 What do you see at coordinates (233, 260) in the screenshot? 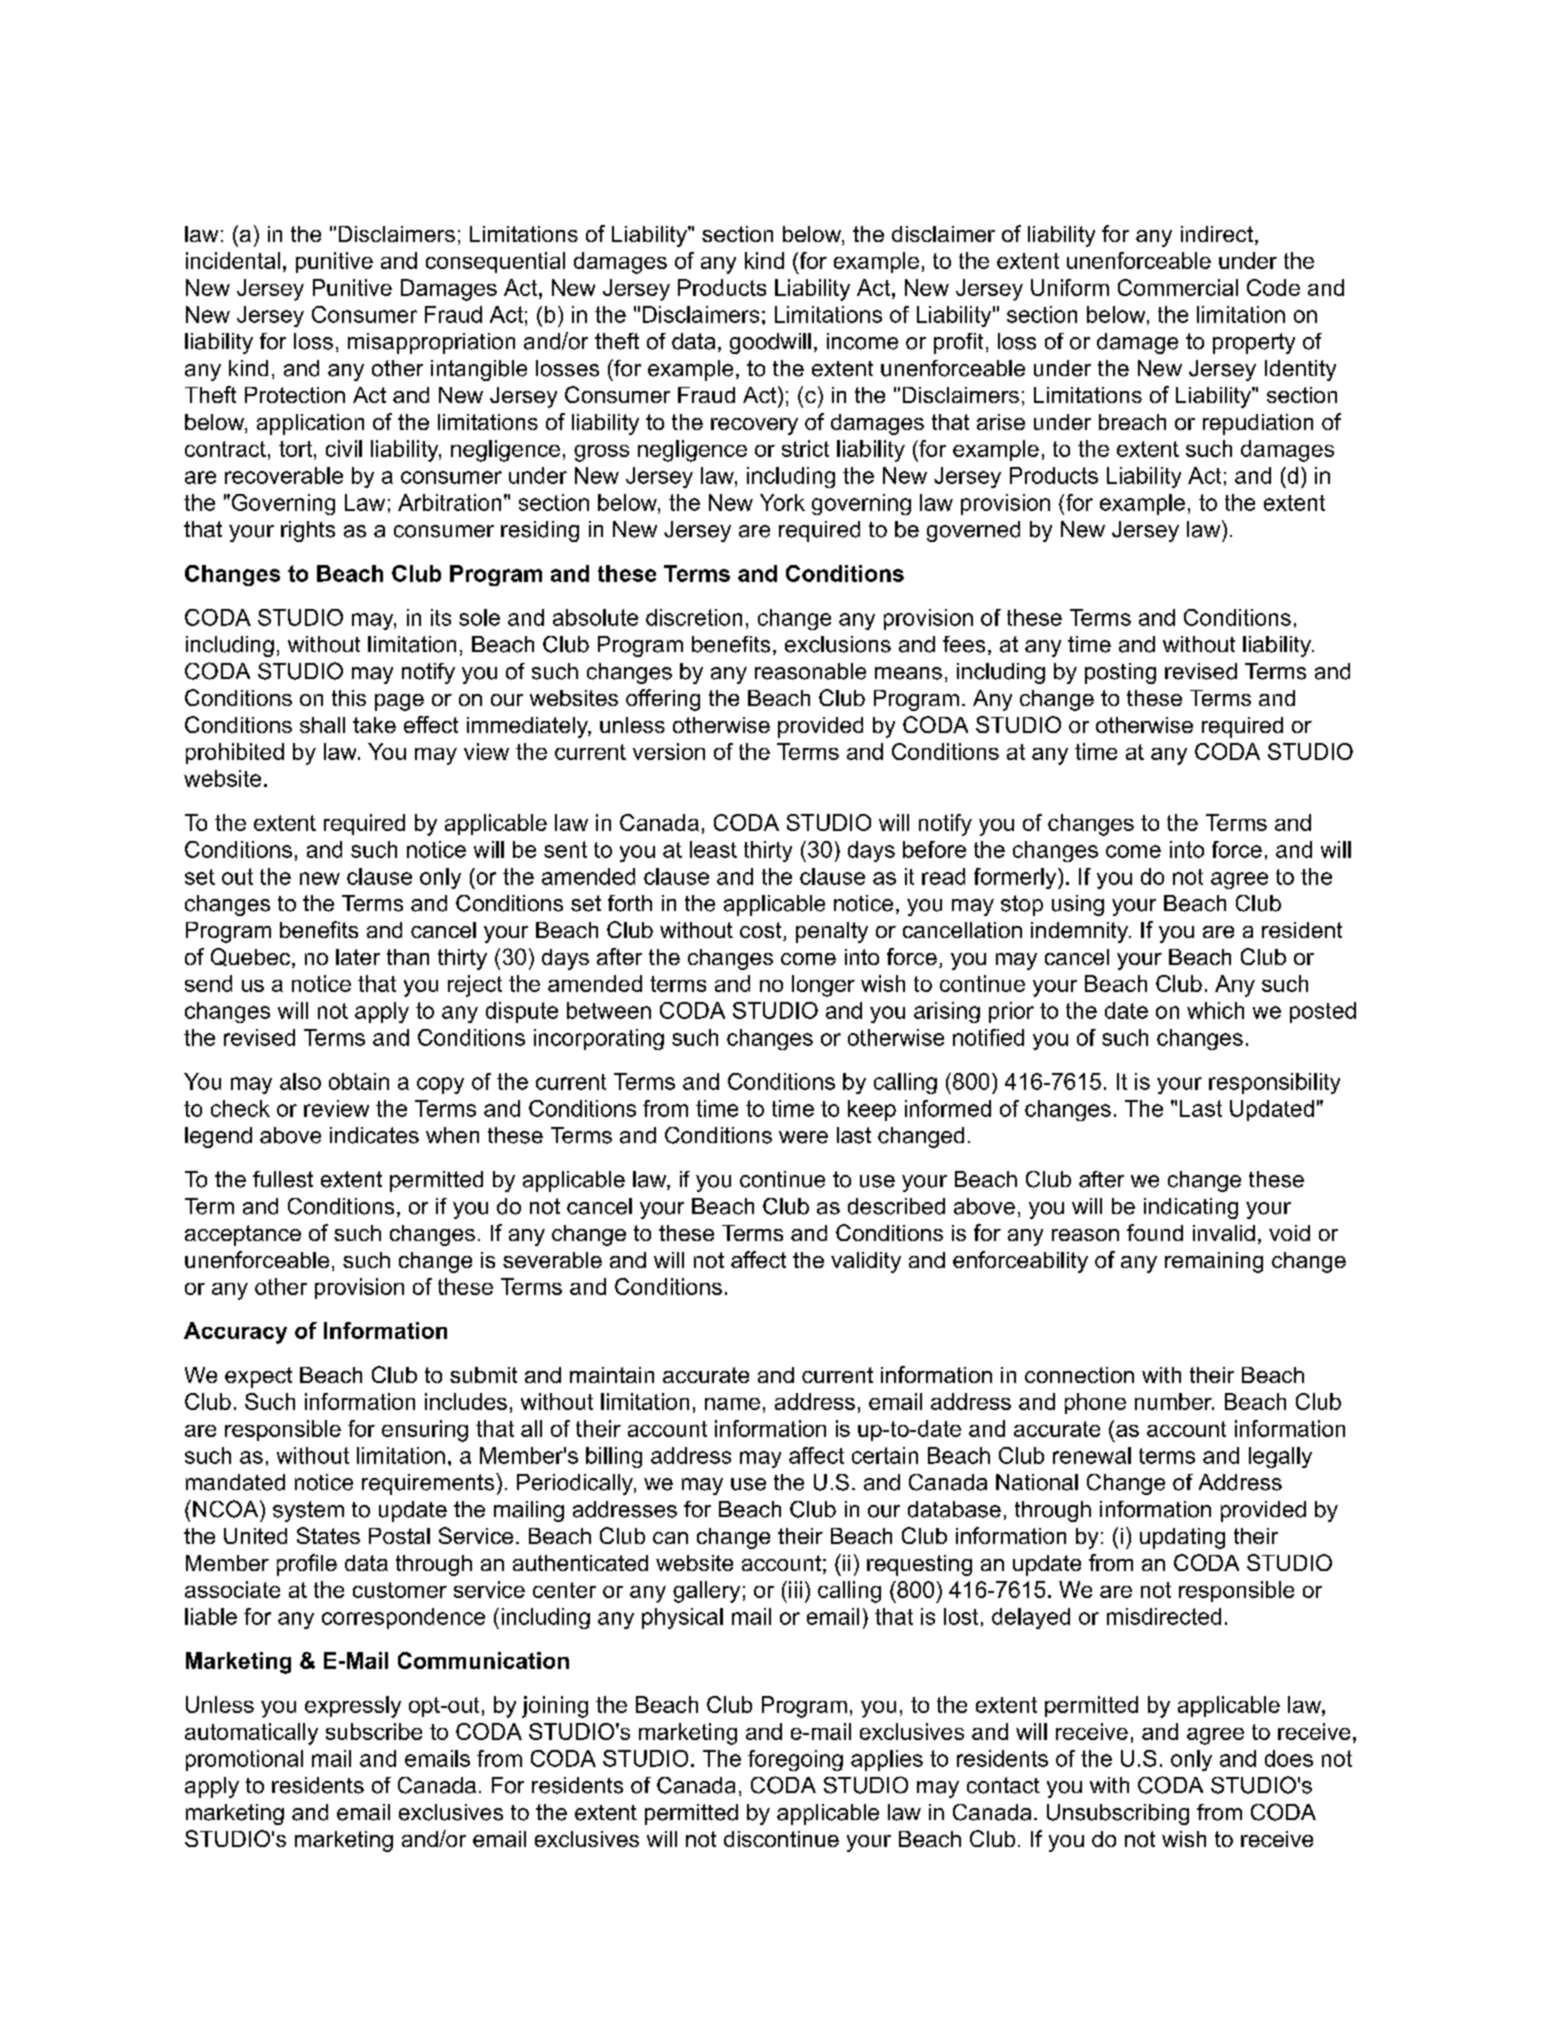
I see `incidental` at bounding box center [233, 260].
